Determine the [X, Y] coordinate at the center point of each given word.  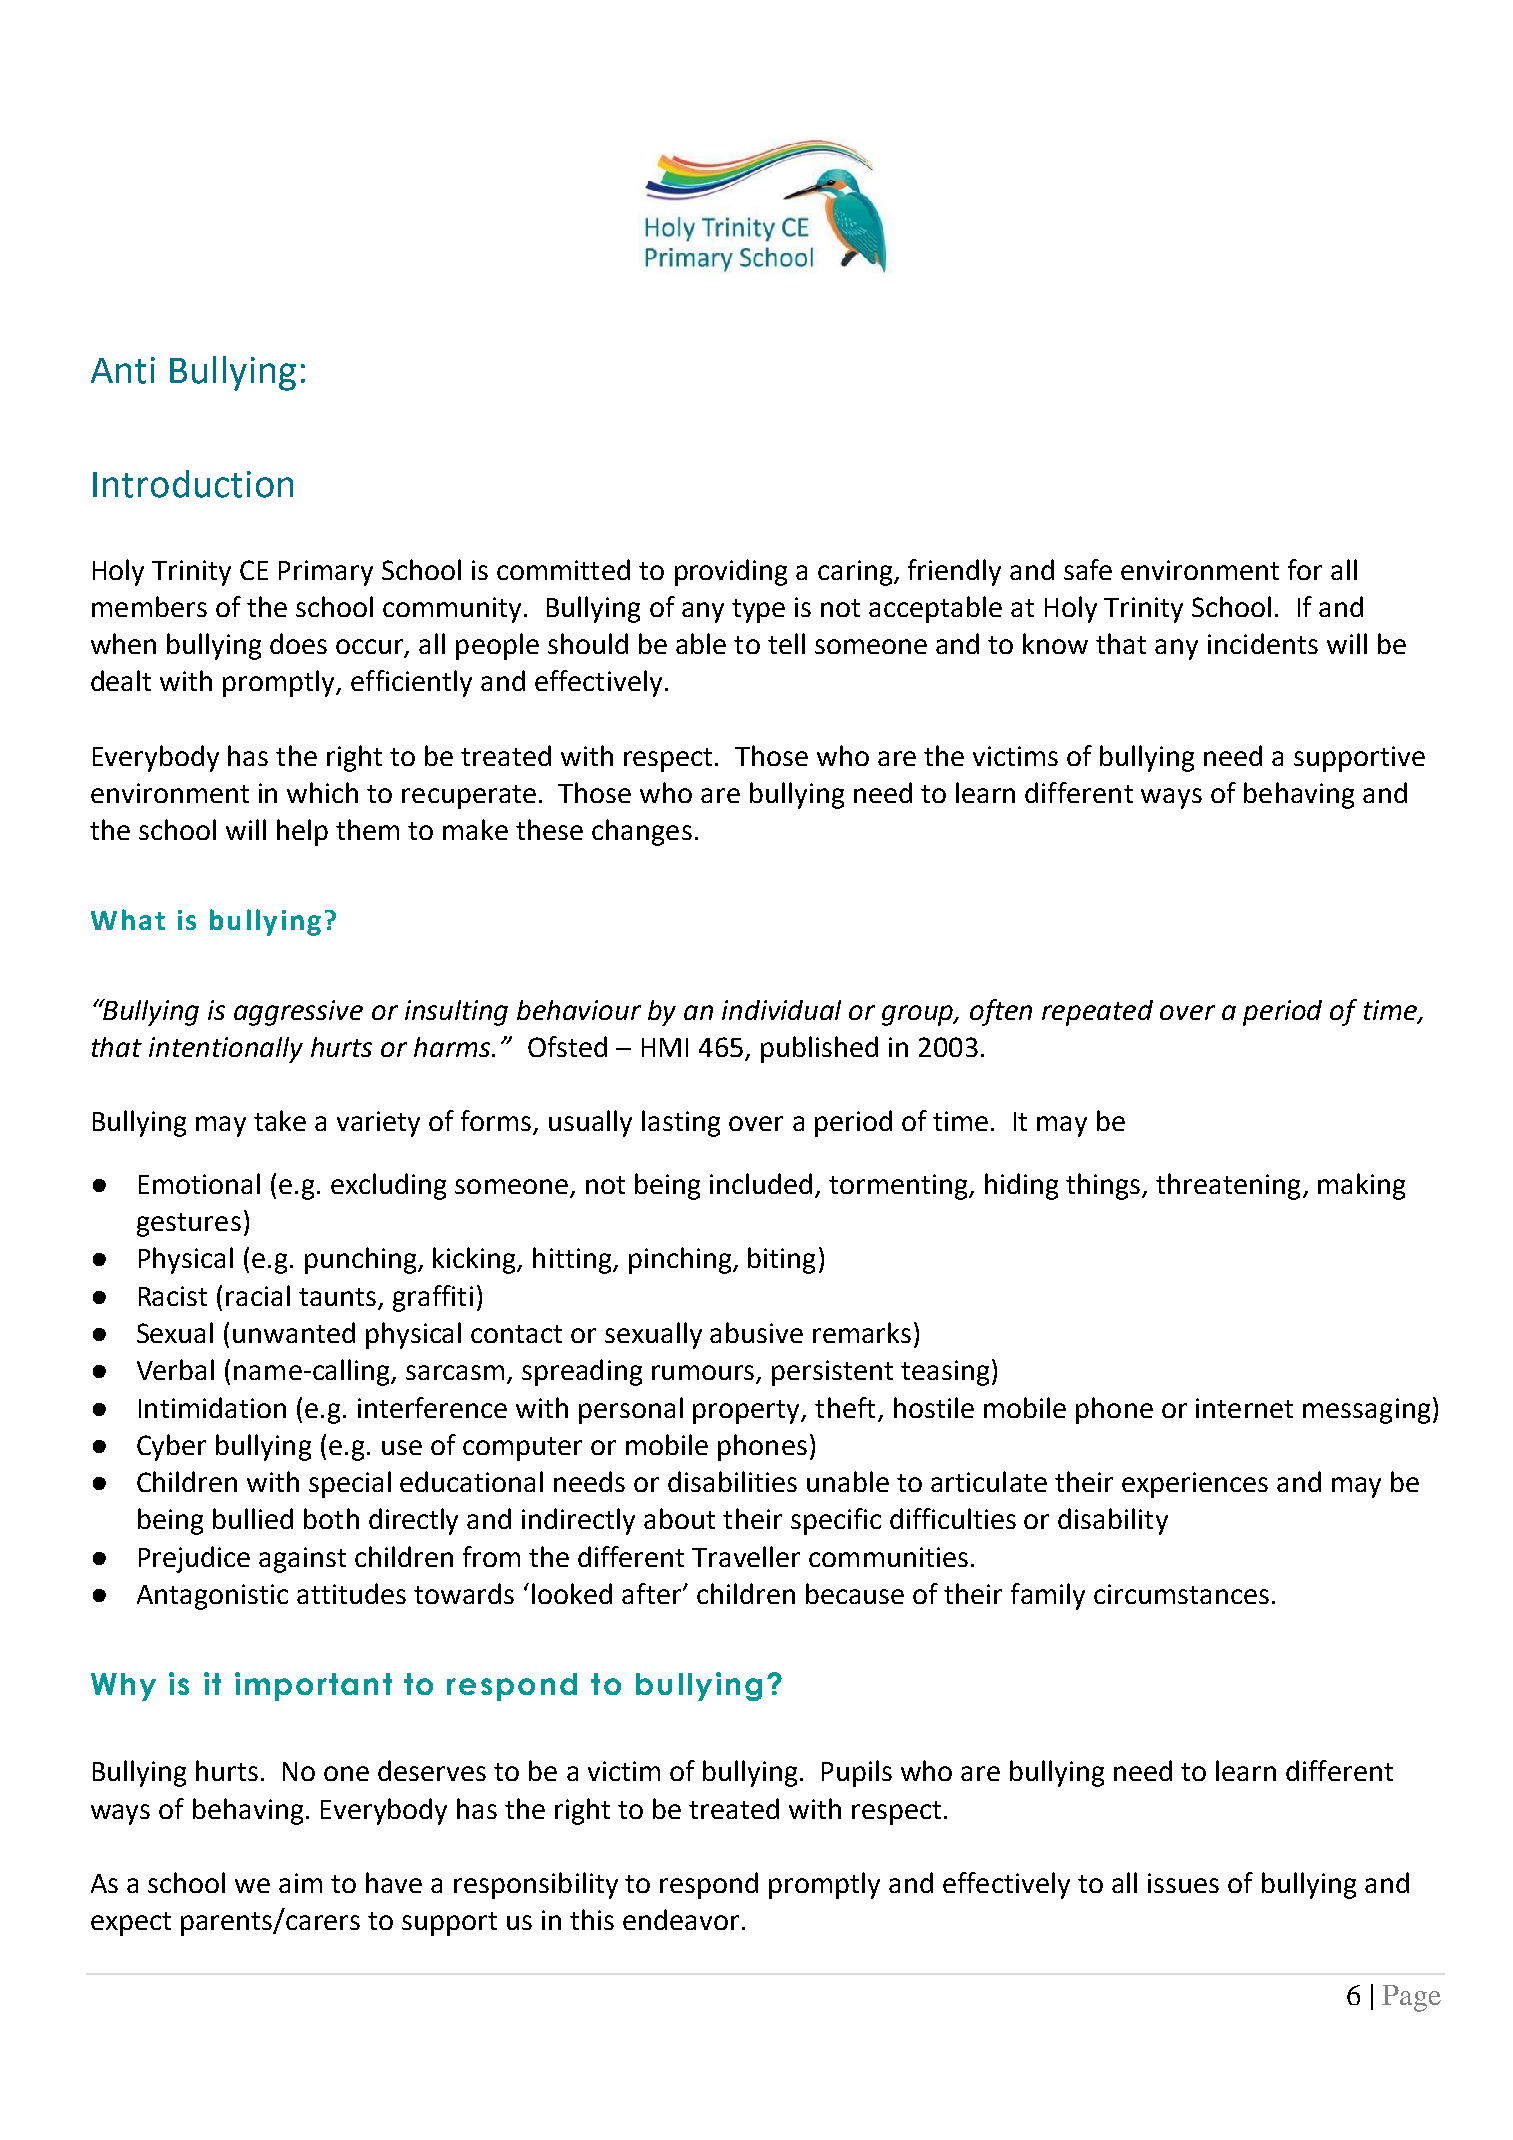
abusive [756, 1332]
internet [1244, 1408]
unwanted [294, 1332]
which [322, 792]
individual [781, 1010]
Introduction [193, 484]
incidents [1263, 643]
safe [1088, 569]
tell [786, 643]
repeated [1097, 1013]
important [313, 1686]
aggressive [298, 1013]
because [855, 1593]
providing [731, 572]
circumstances [1181, 1594]
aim [300, 1883]
